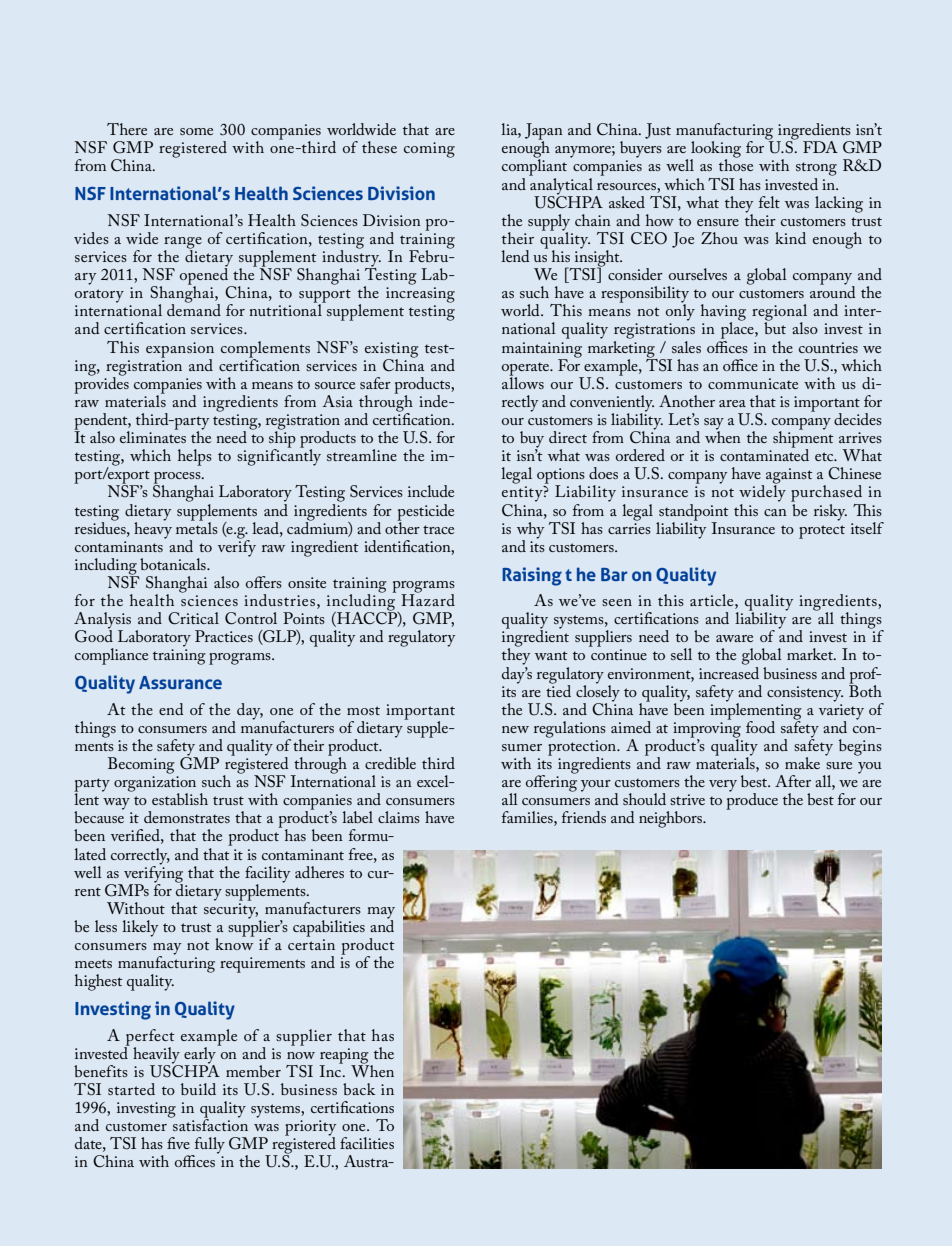 This screenshot has height=1246, width=952. Describe the element at coordinates (523, 381) in the screenshot. I see `allows` at that location.
